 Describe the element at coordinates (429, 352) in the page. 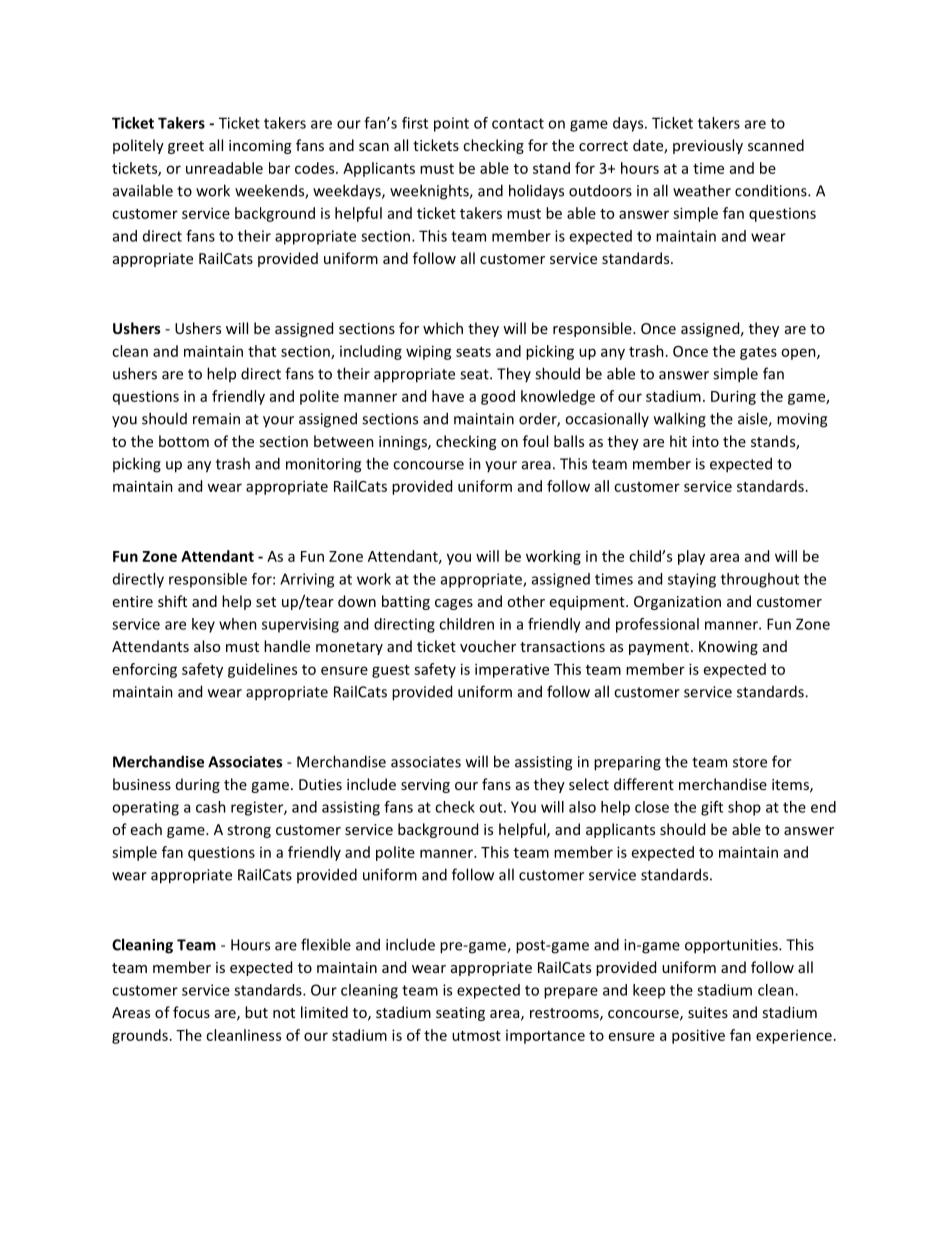

I see `wiping` at that location.
